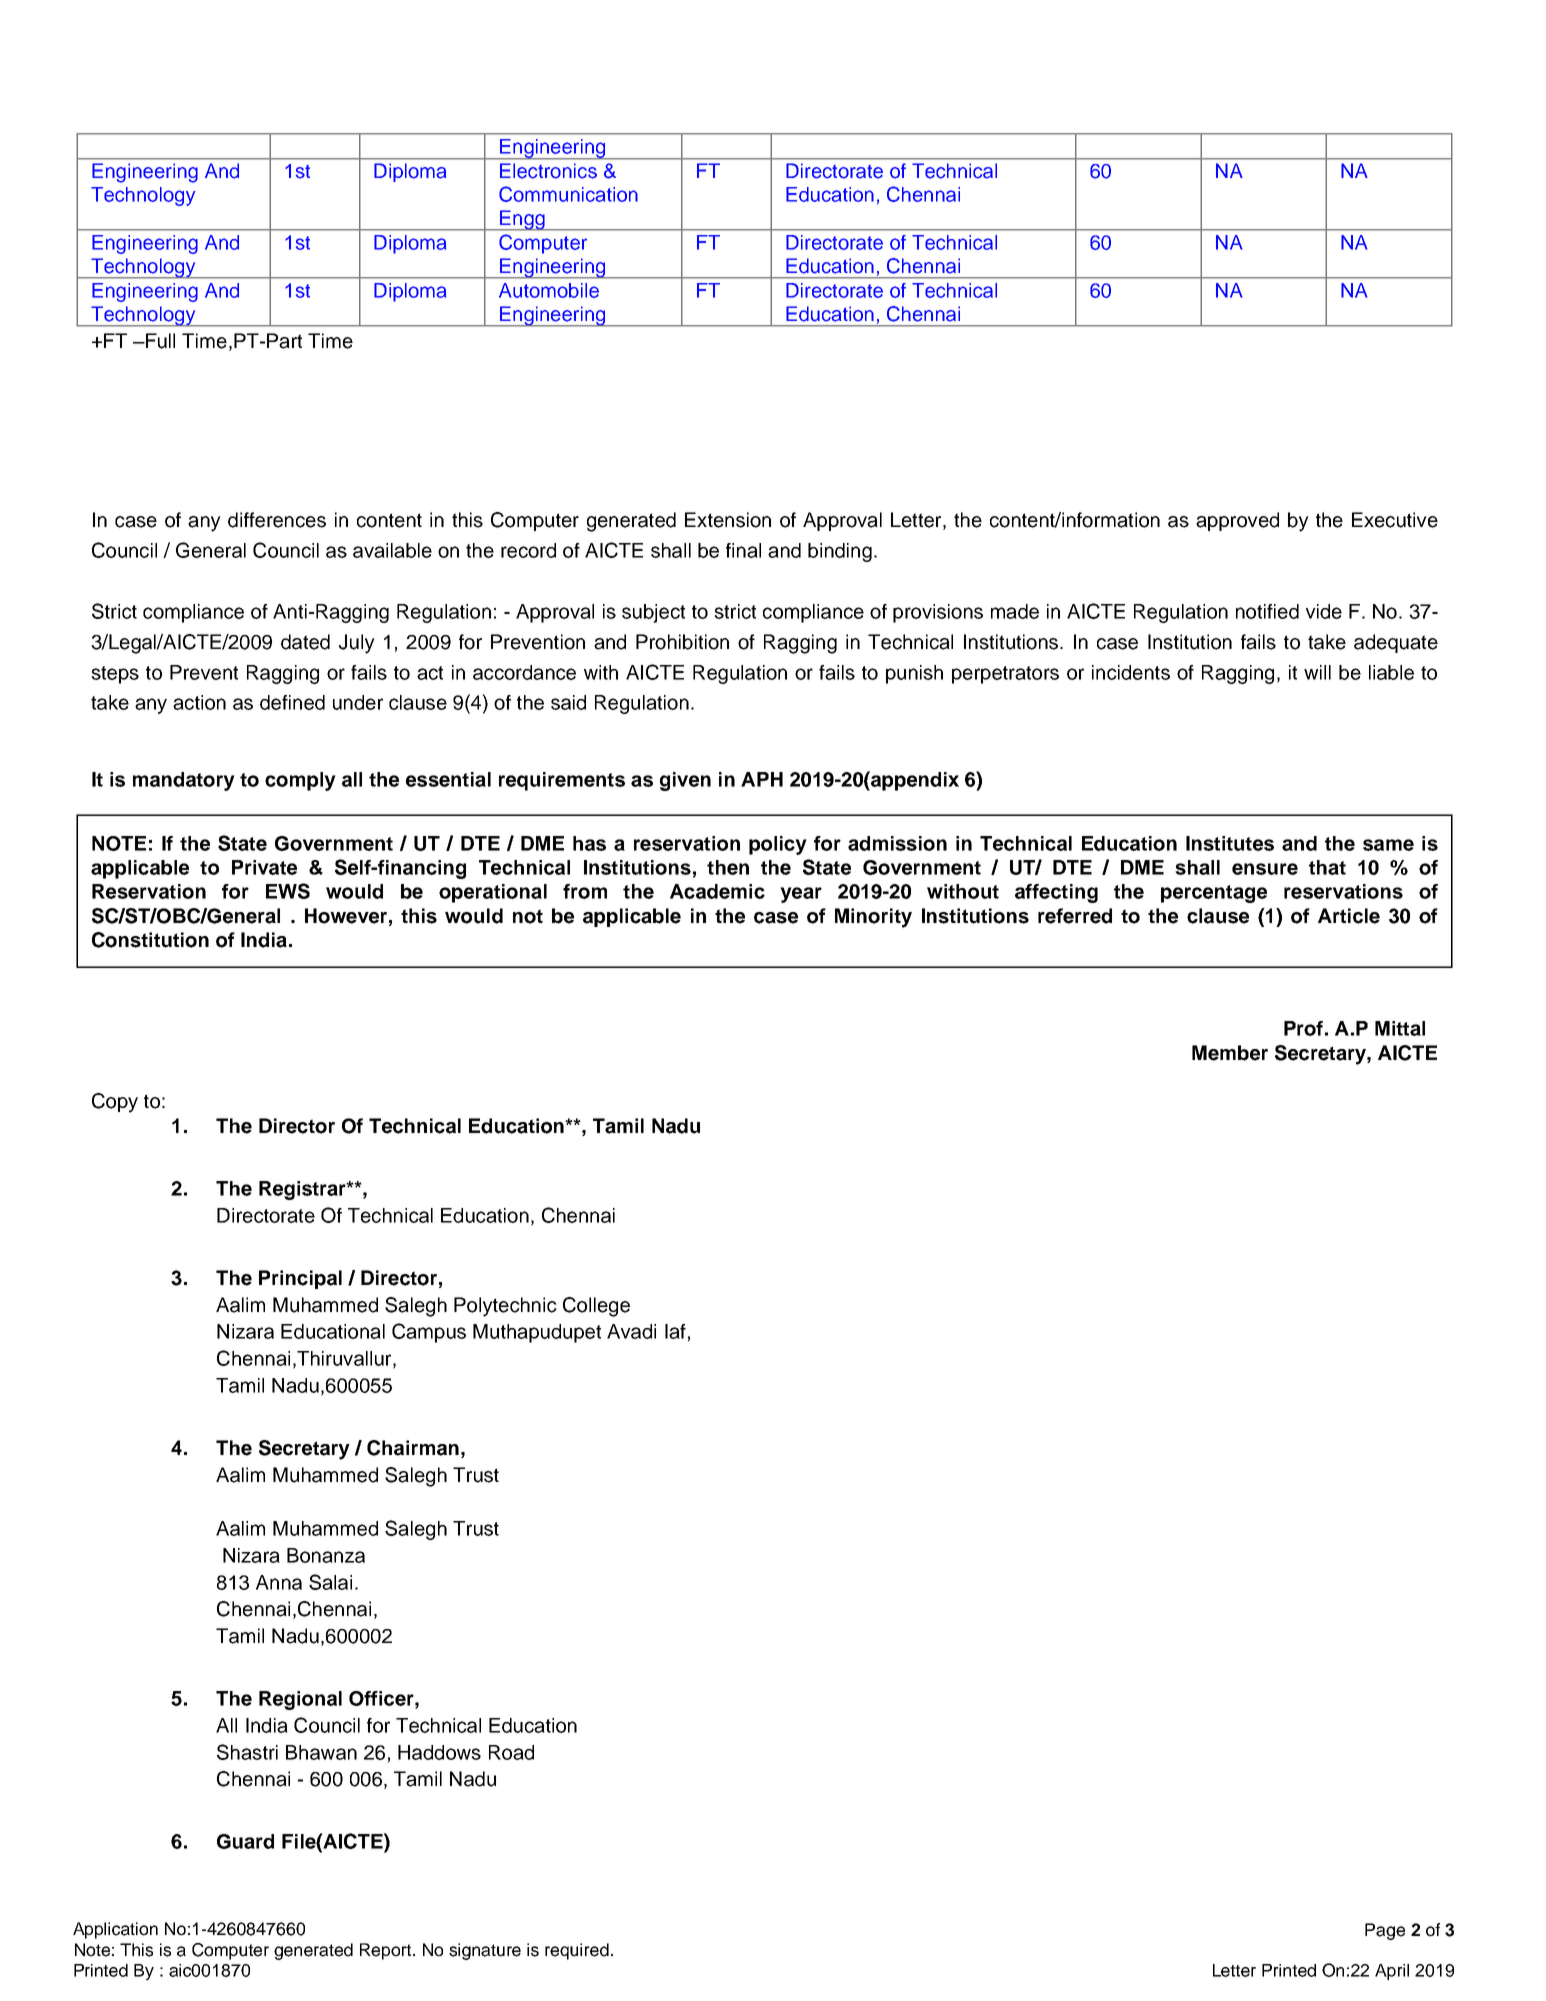 The image size is (1546, 2001). I want to click on Member, so click(1230, 1053).
